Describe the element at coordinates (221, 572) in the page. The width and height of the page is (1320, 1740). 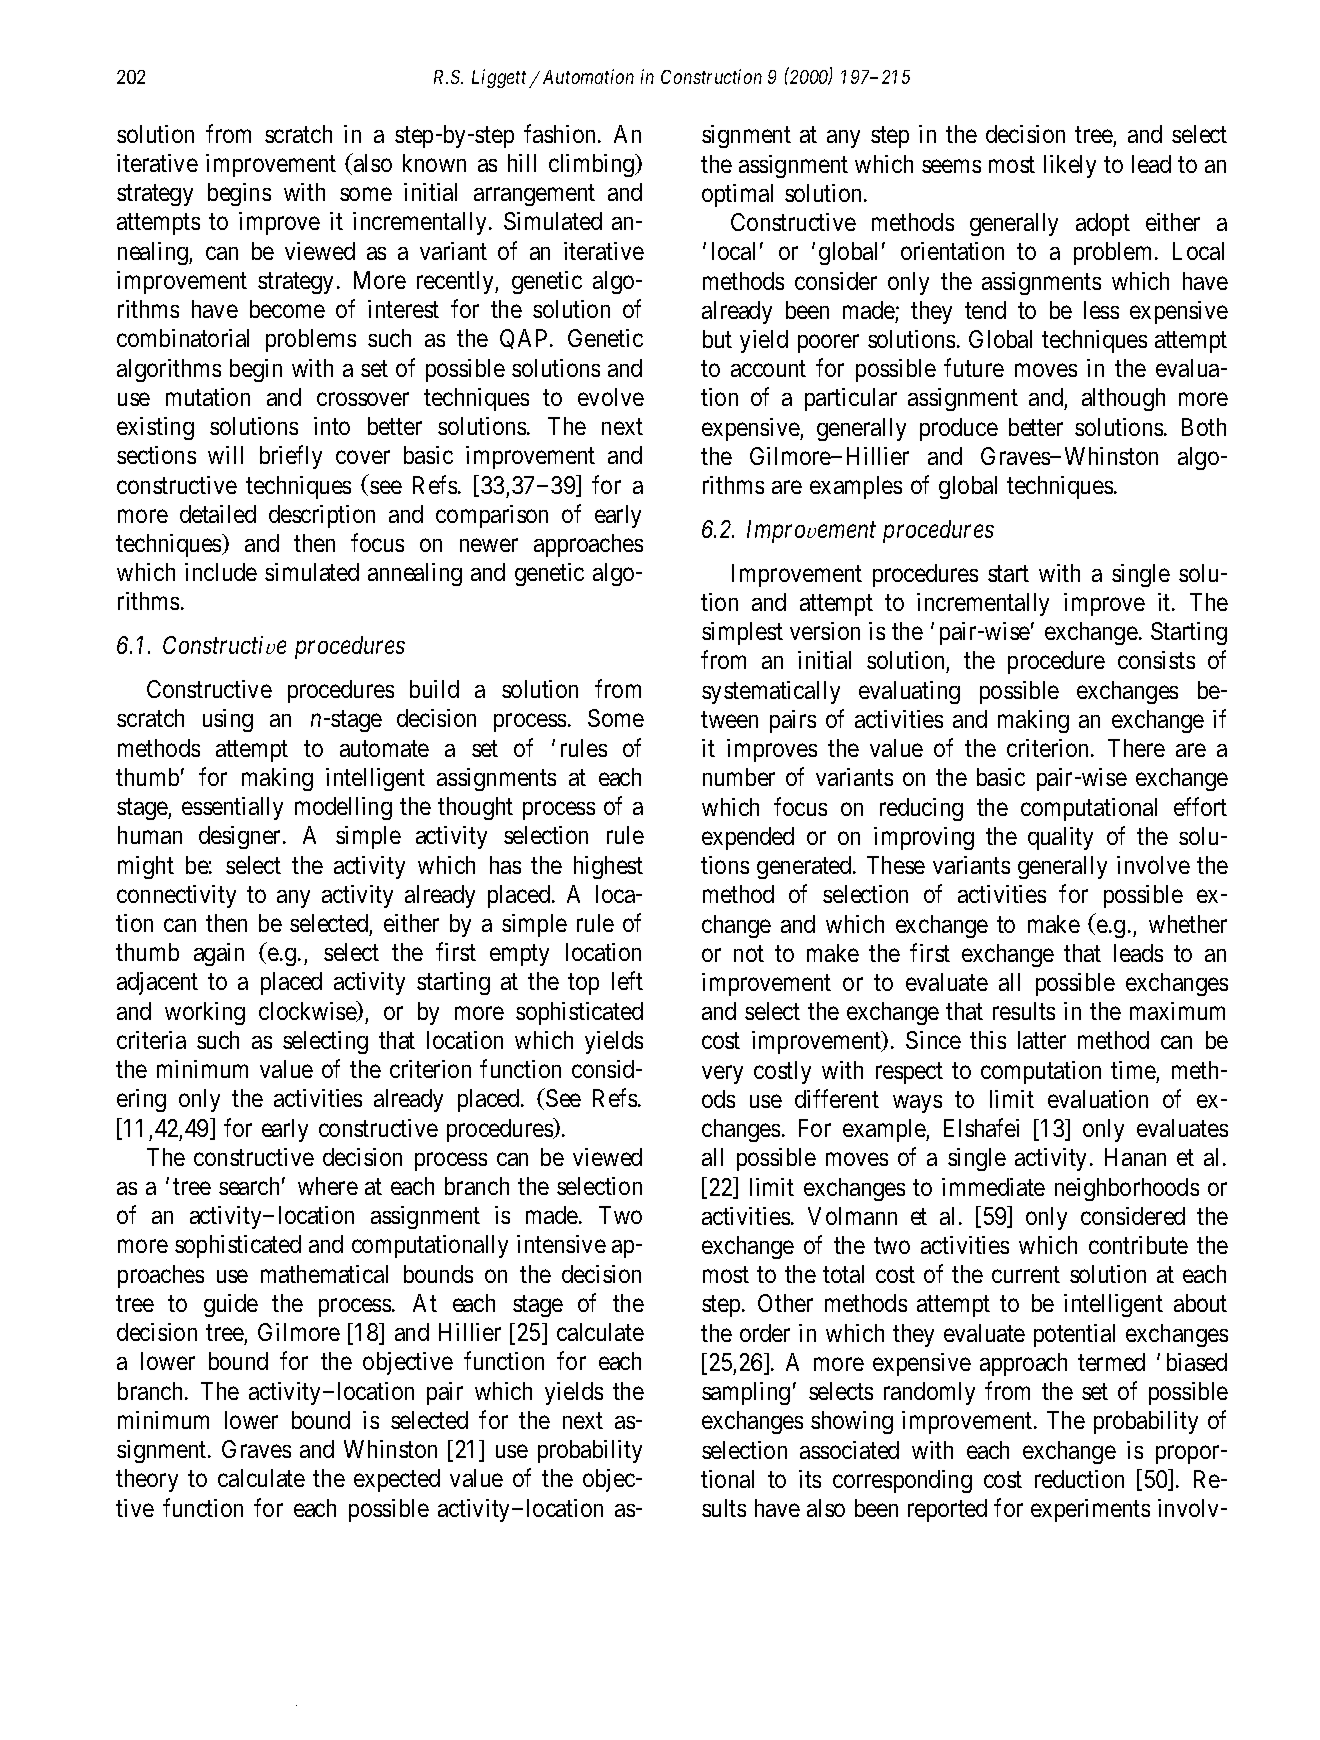
I see `include` at that location.
